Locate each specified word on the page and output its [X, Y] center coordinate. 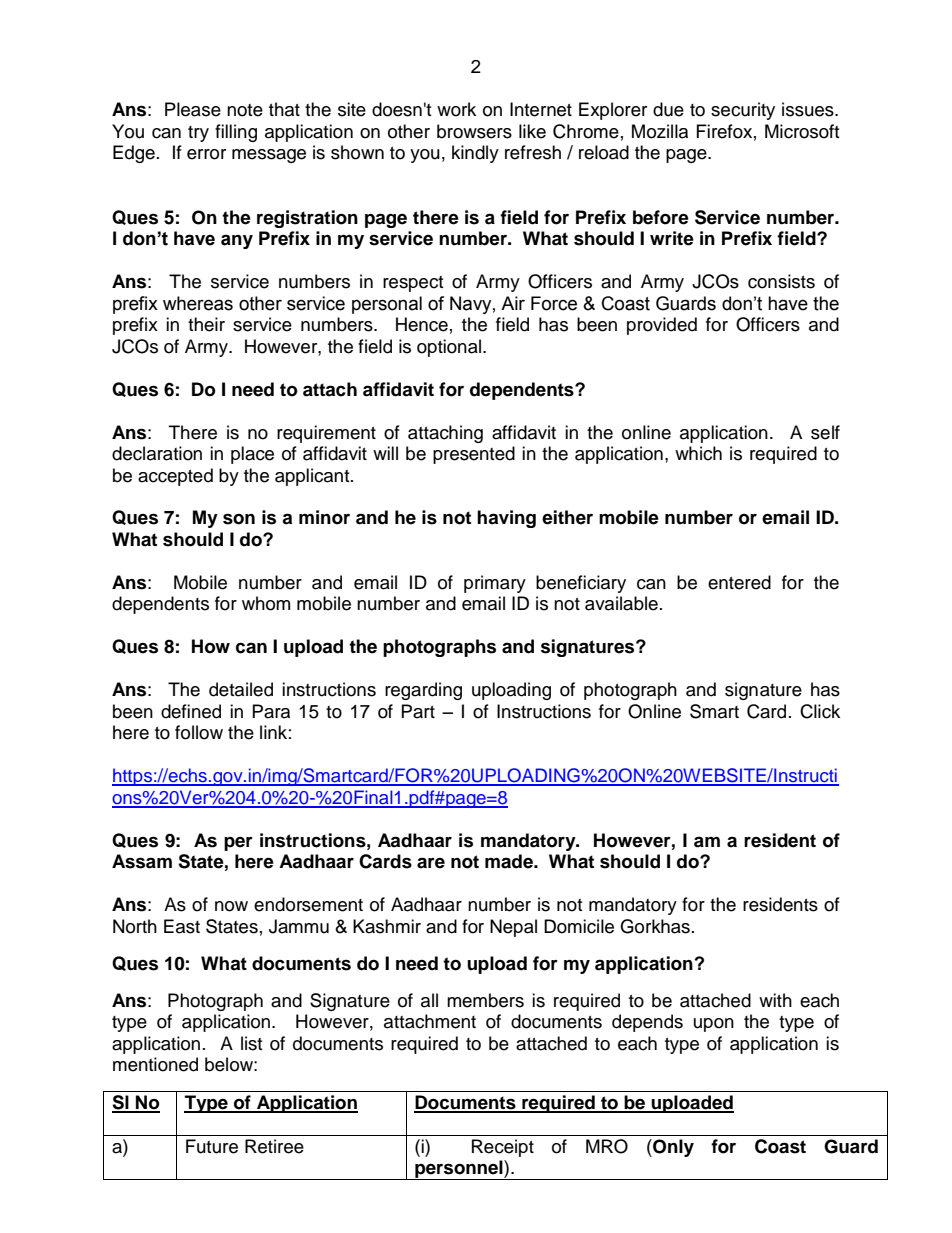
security [743, 111]
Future [212, 1146]
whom [266, 603]
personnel [459, 1170]
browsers [474, 131]
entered [739, 582]
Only [672, 1148]
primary [495, 584]
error [206, 154]
